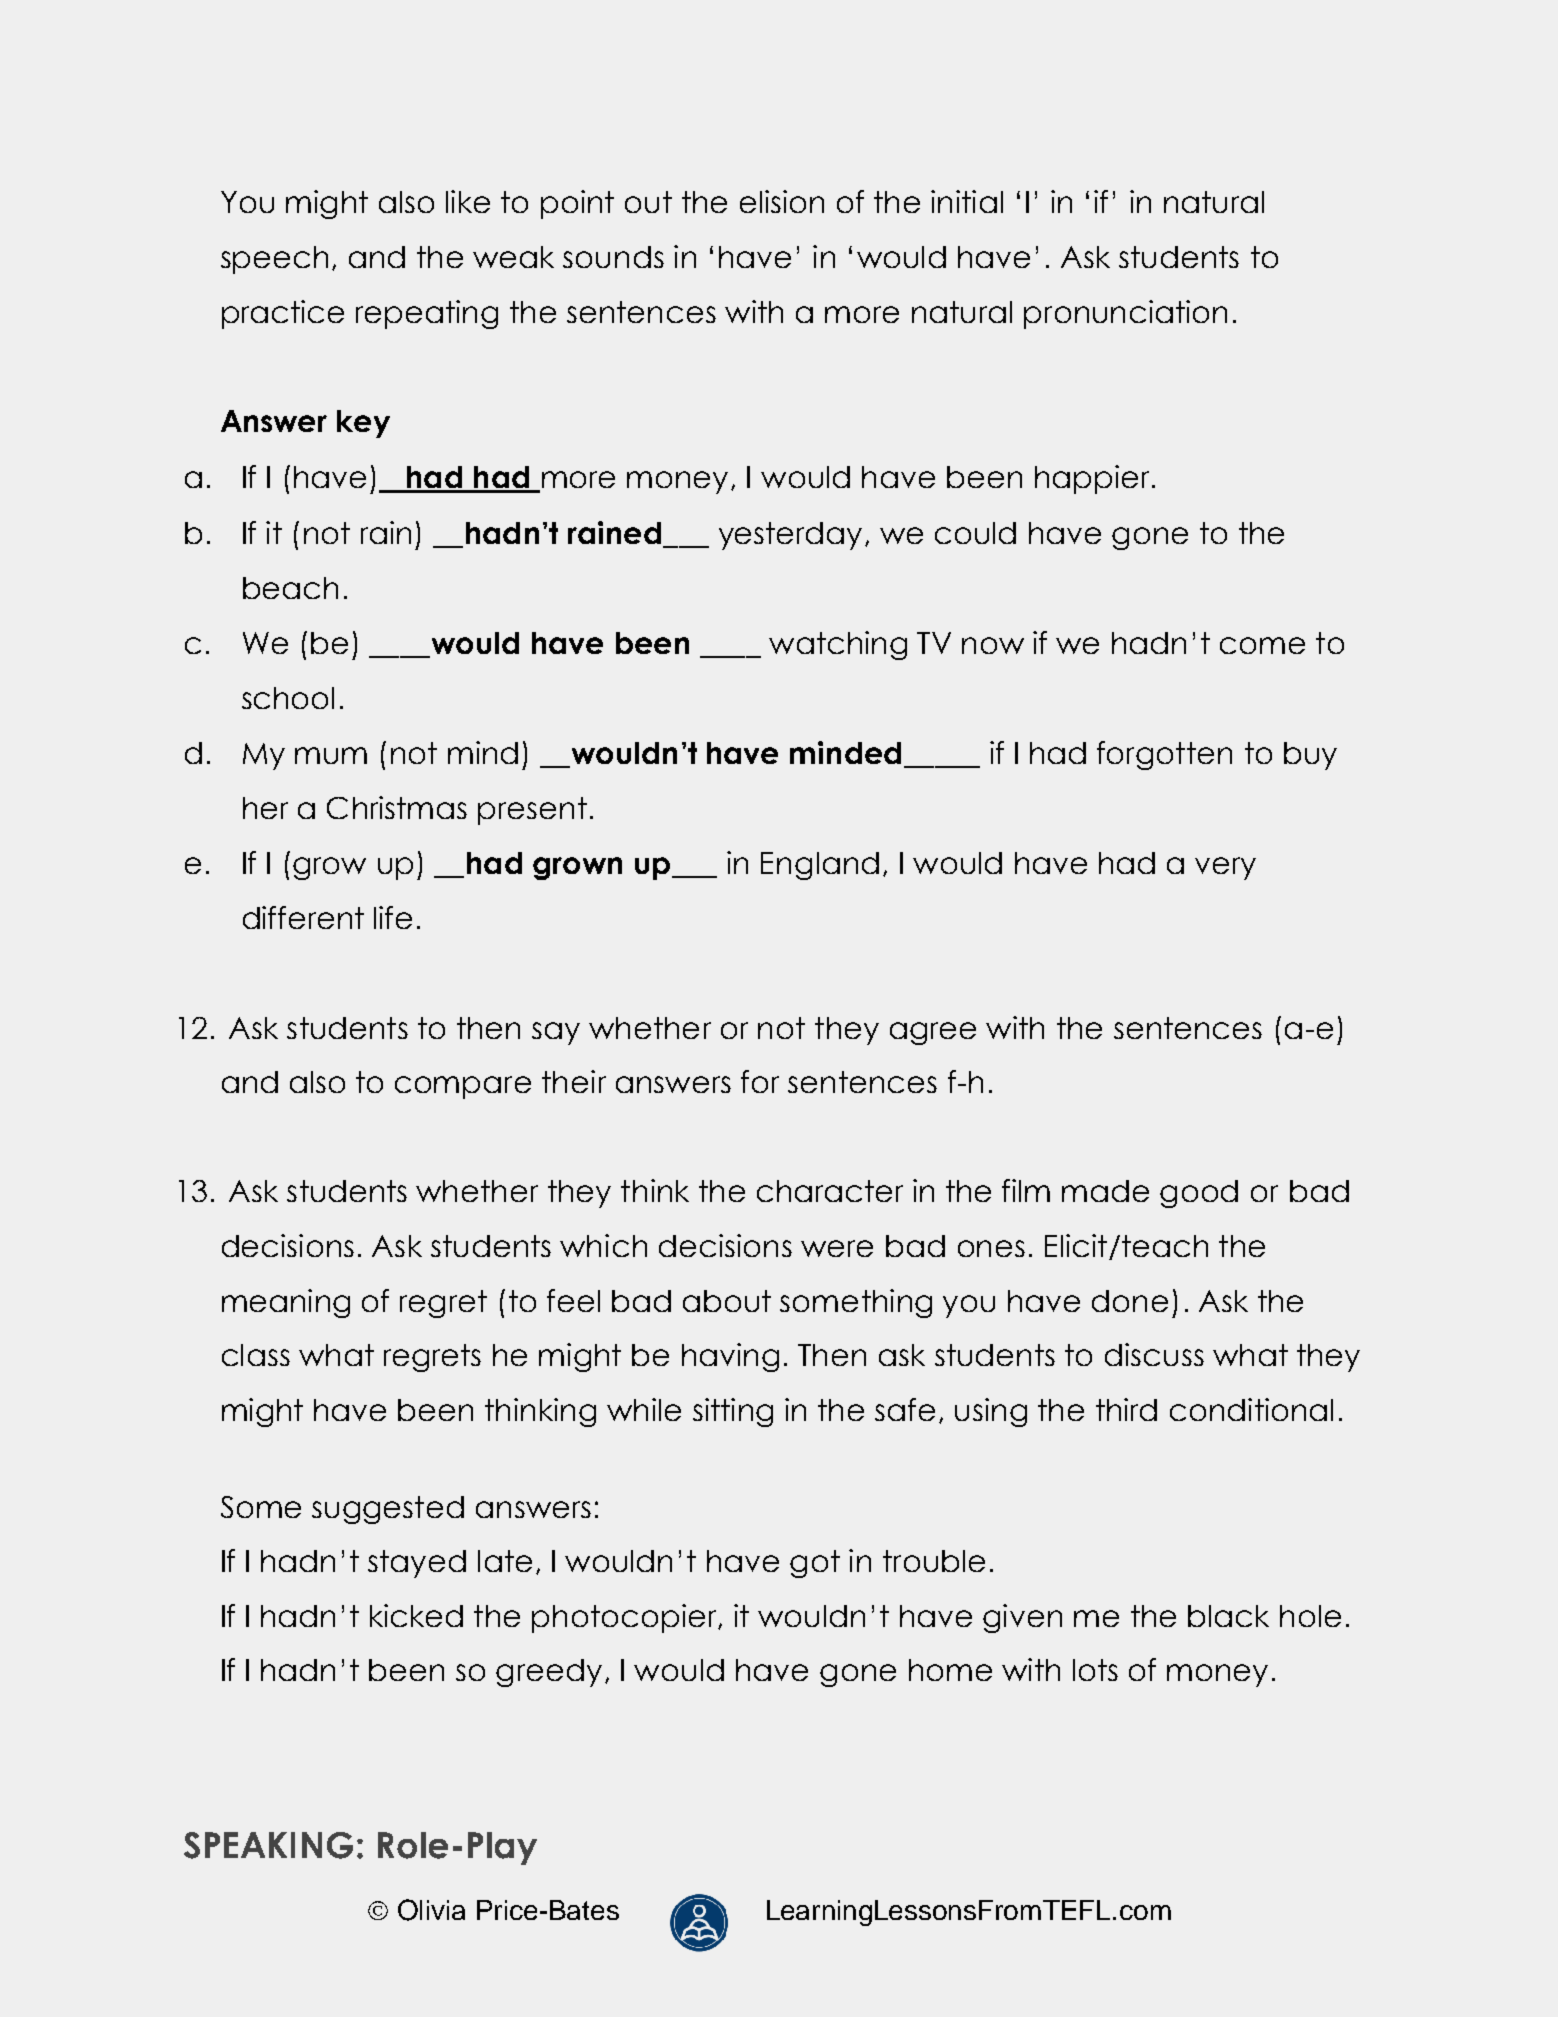 Image resolution: width=1558 pixels, height=2017 pixels. What do you see at coordinates (1199, 1194) in the document?
I see `good` at bounding box center [1199, 1194].
